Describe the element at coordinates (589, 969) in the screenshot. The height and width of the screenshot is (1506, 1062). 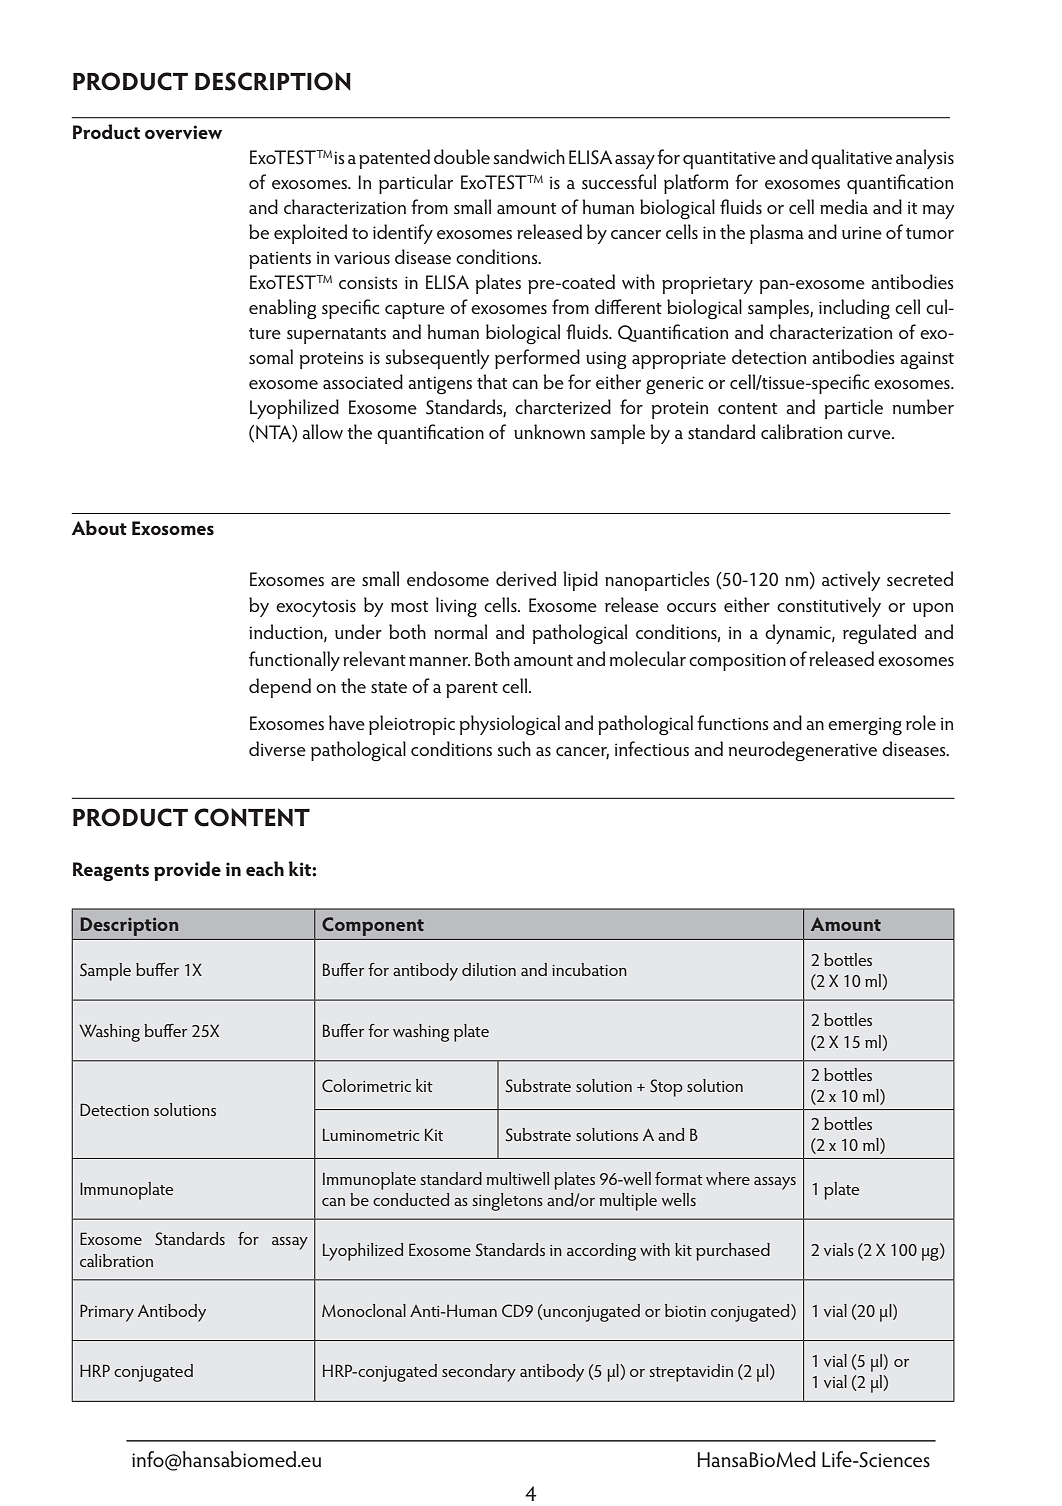
I see `incubation` at that location.
